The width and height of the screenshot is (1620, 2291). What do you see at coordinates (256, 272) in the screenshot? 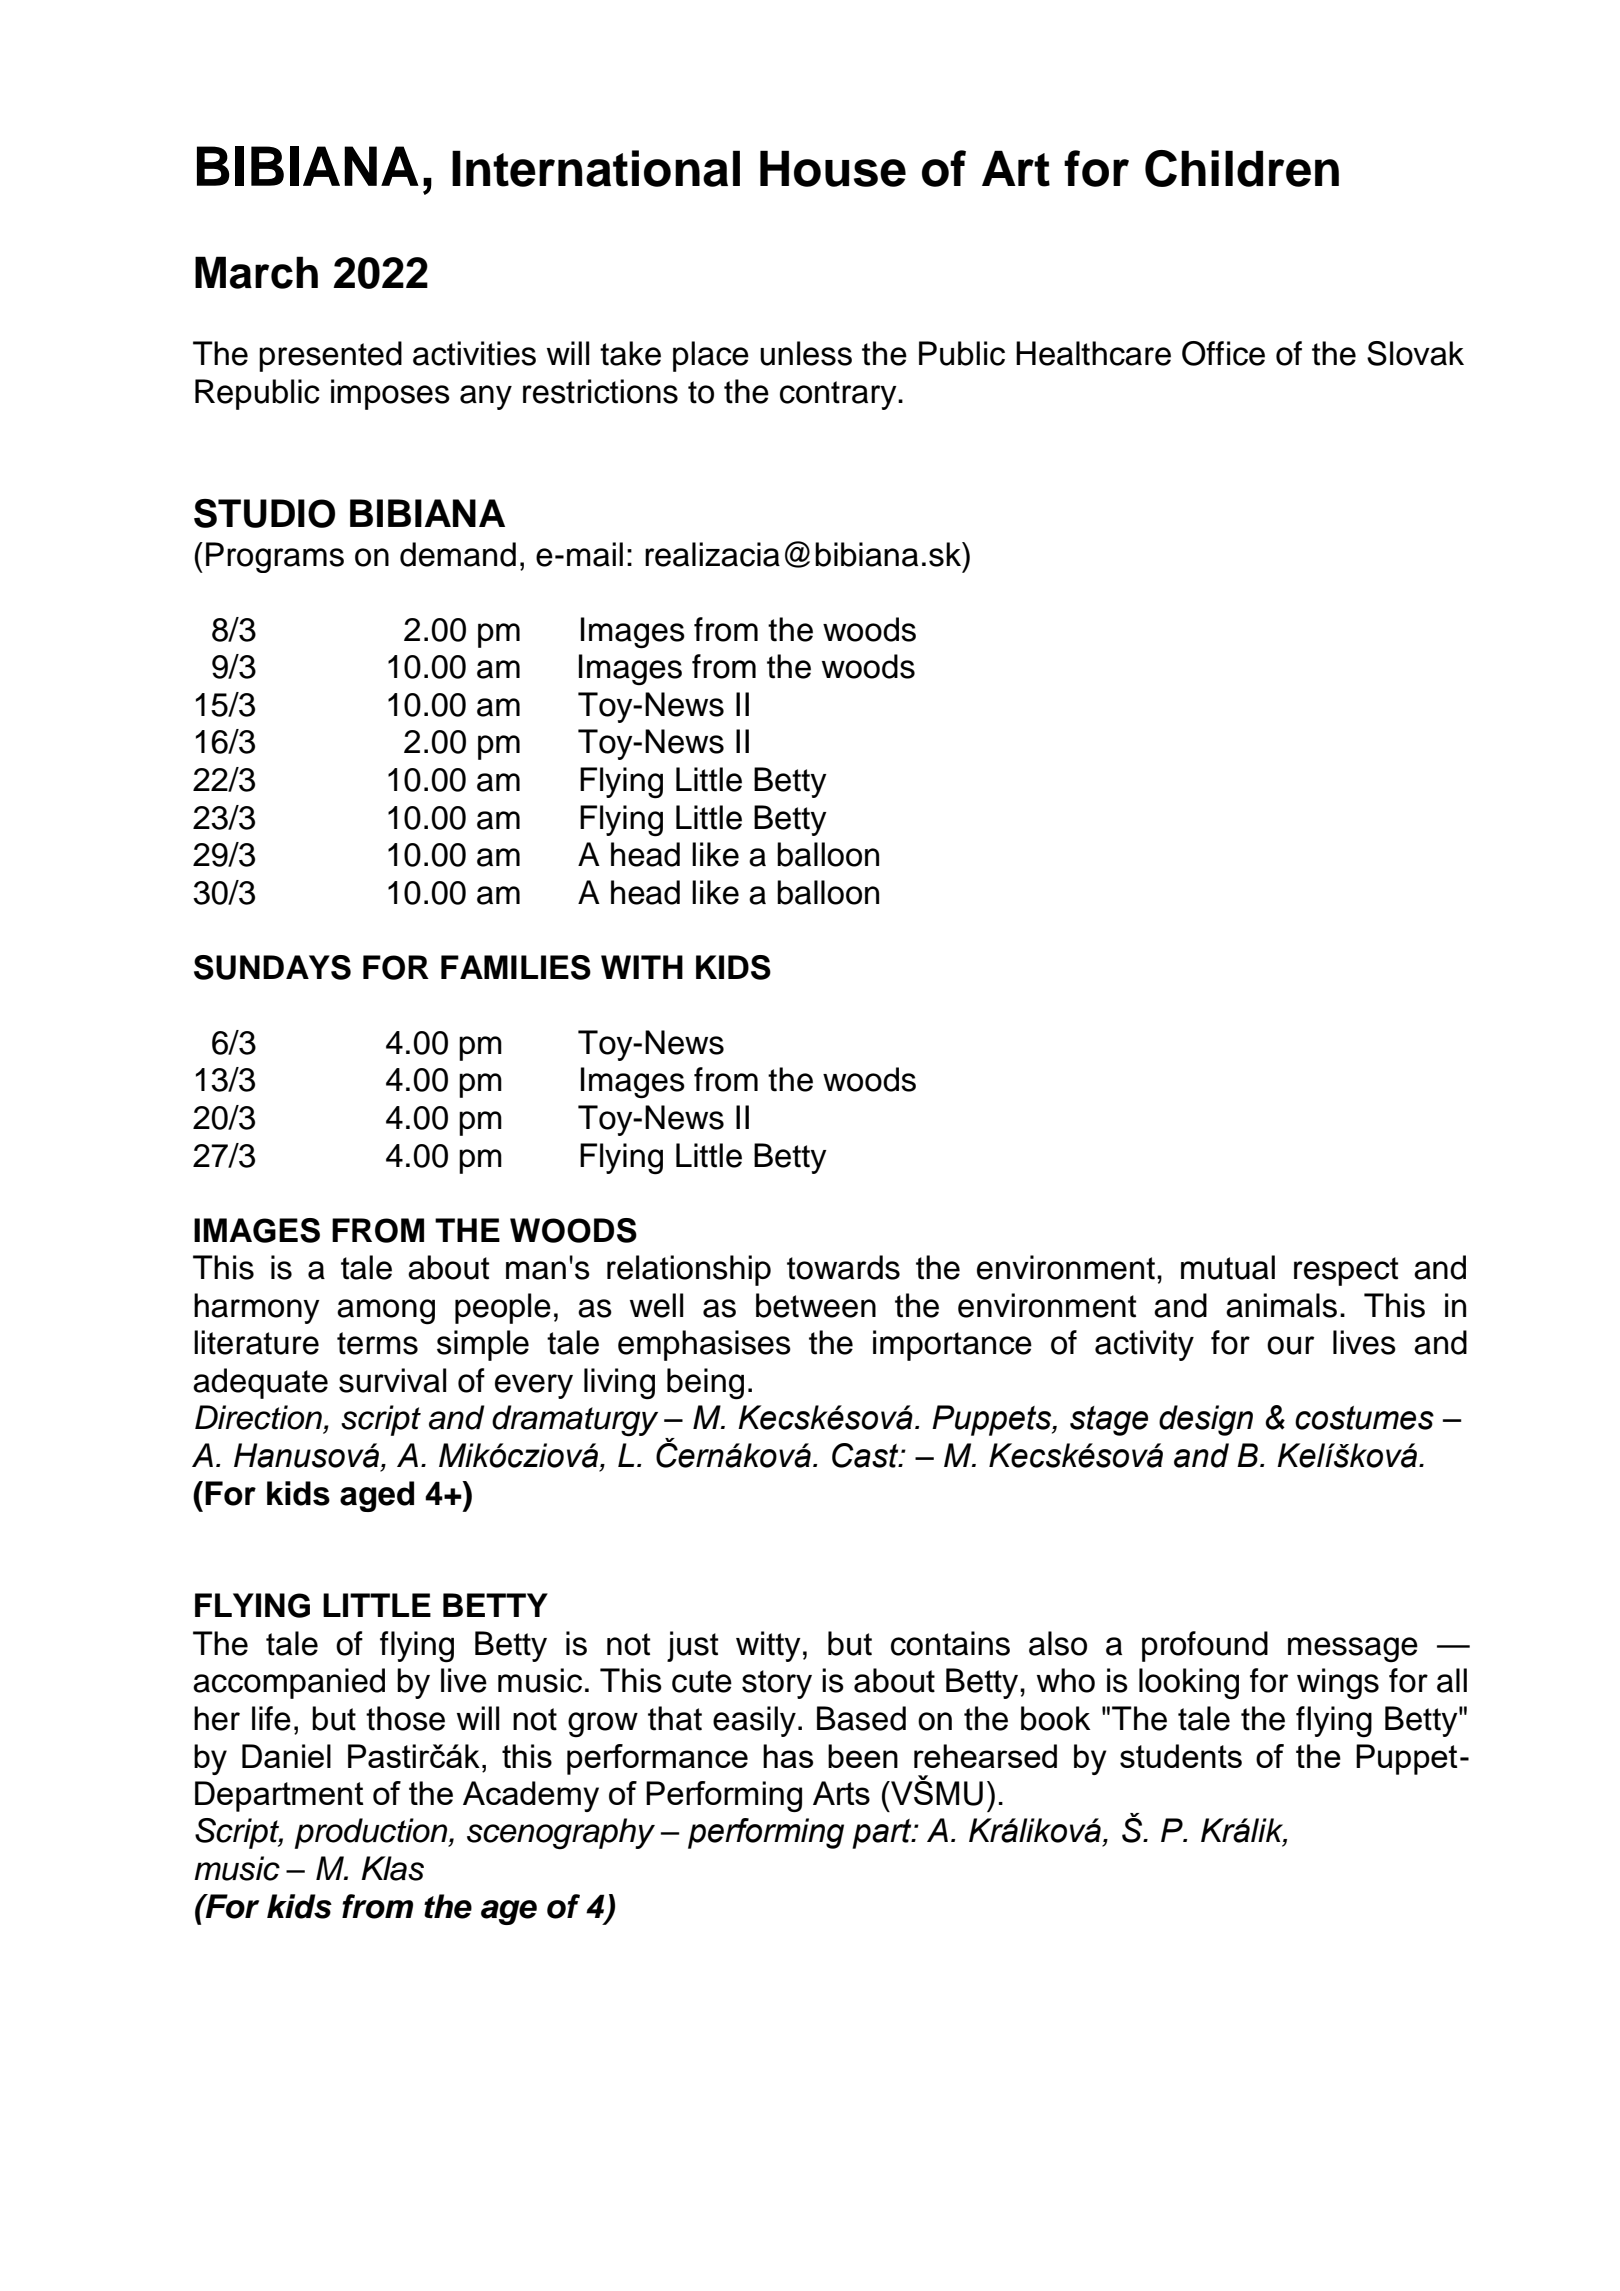
I see `March` at bounding box center [256, 272].
